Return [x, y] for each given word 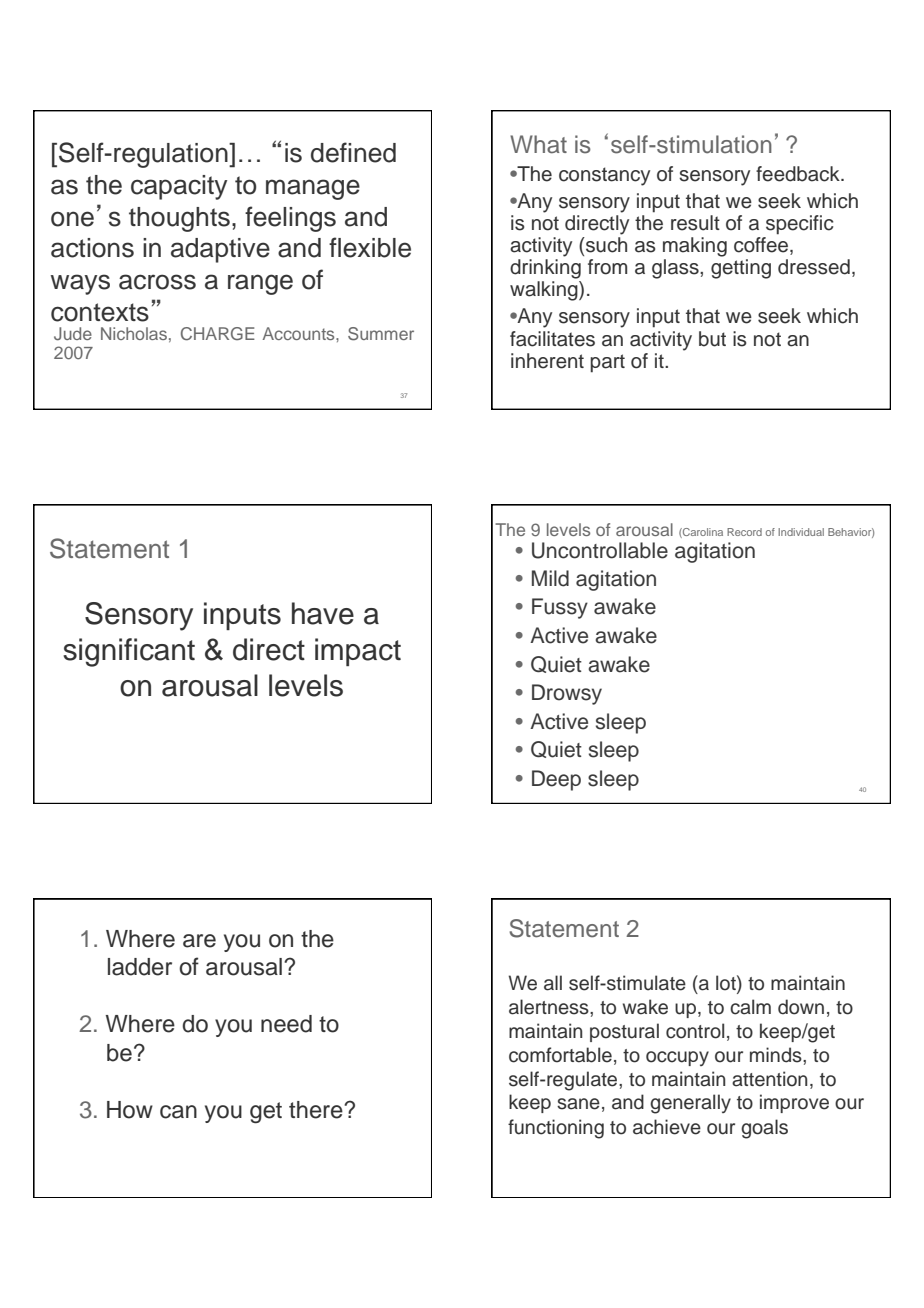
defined [353, 152]
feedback [799, 174]
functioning [556, 1129]
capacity [179, 187]
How [130, 1110]
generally [690, 1104]
